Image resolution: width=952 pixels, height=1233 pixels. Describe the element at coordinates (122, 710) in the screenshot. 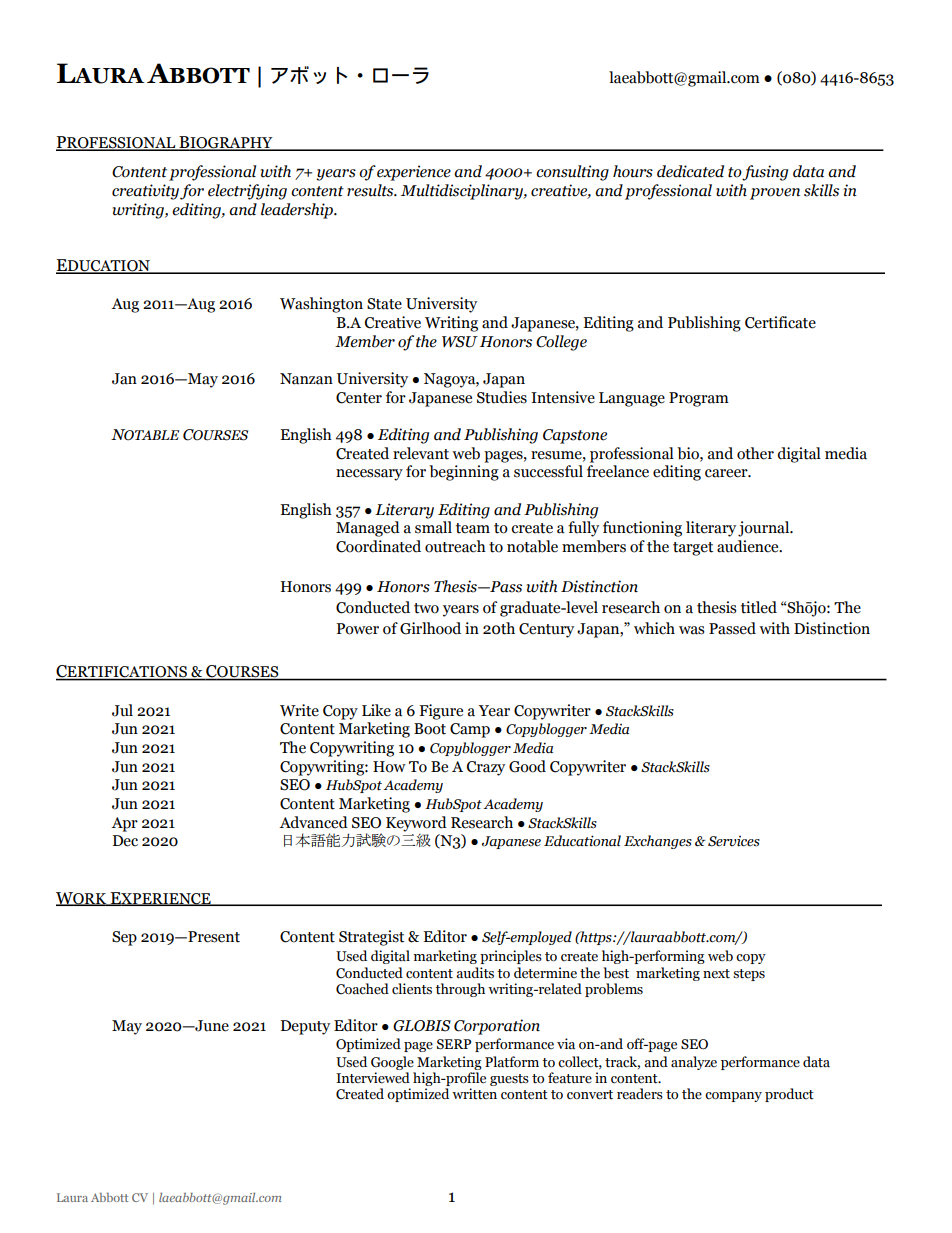

I see `Jul` at that location.
